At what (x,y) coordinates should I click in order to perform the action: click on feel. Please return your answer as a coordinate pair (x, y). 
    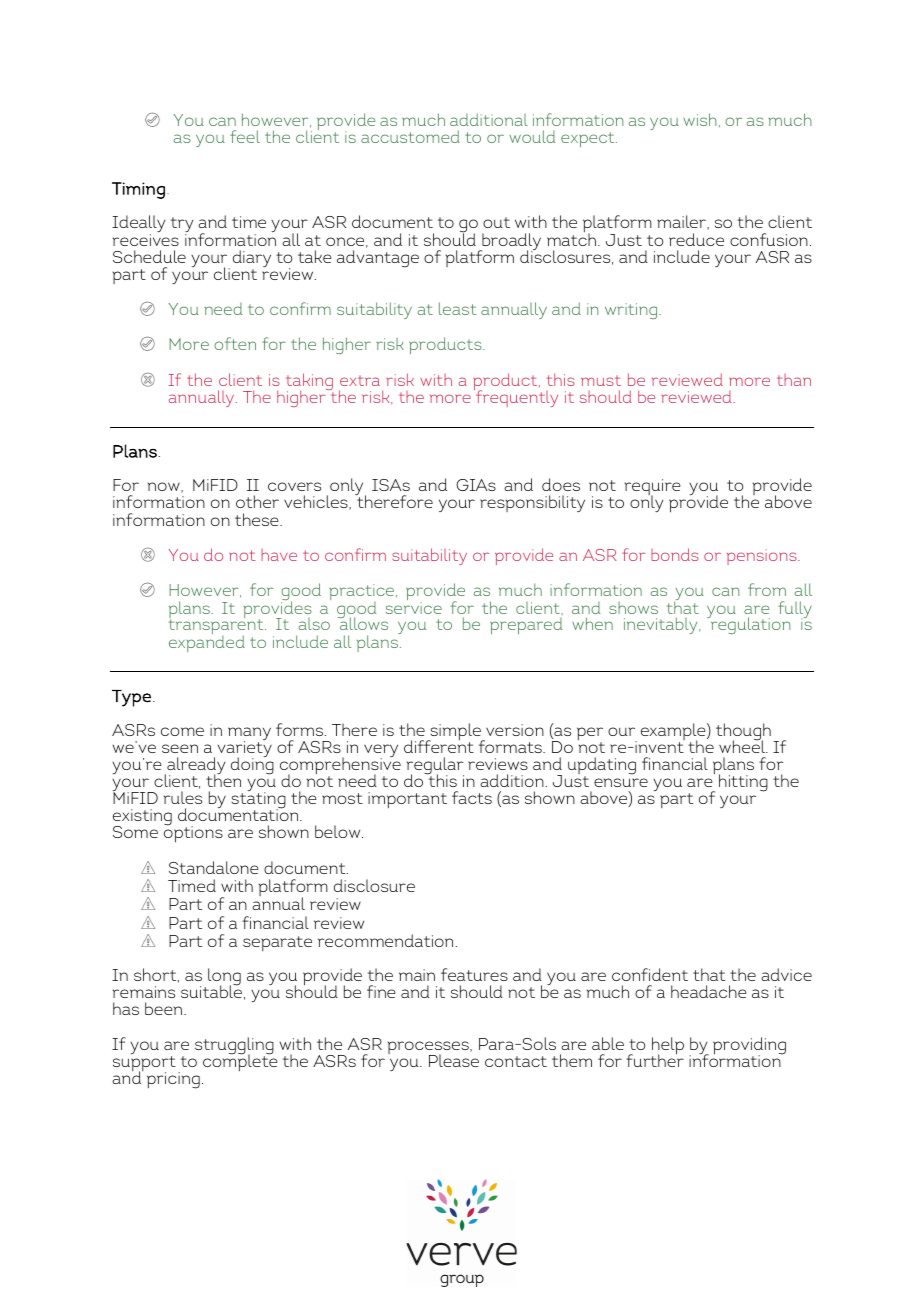
    Looking at the image, I should click on (245, 136).
